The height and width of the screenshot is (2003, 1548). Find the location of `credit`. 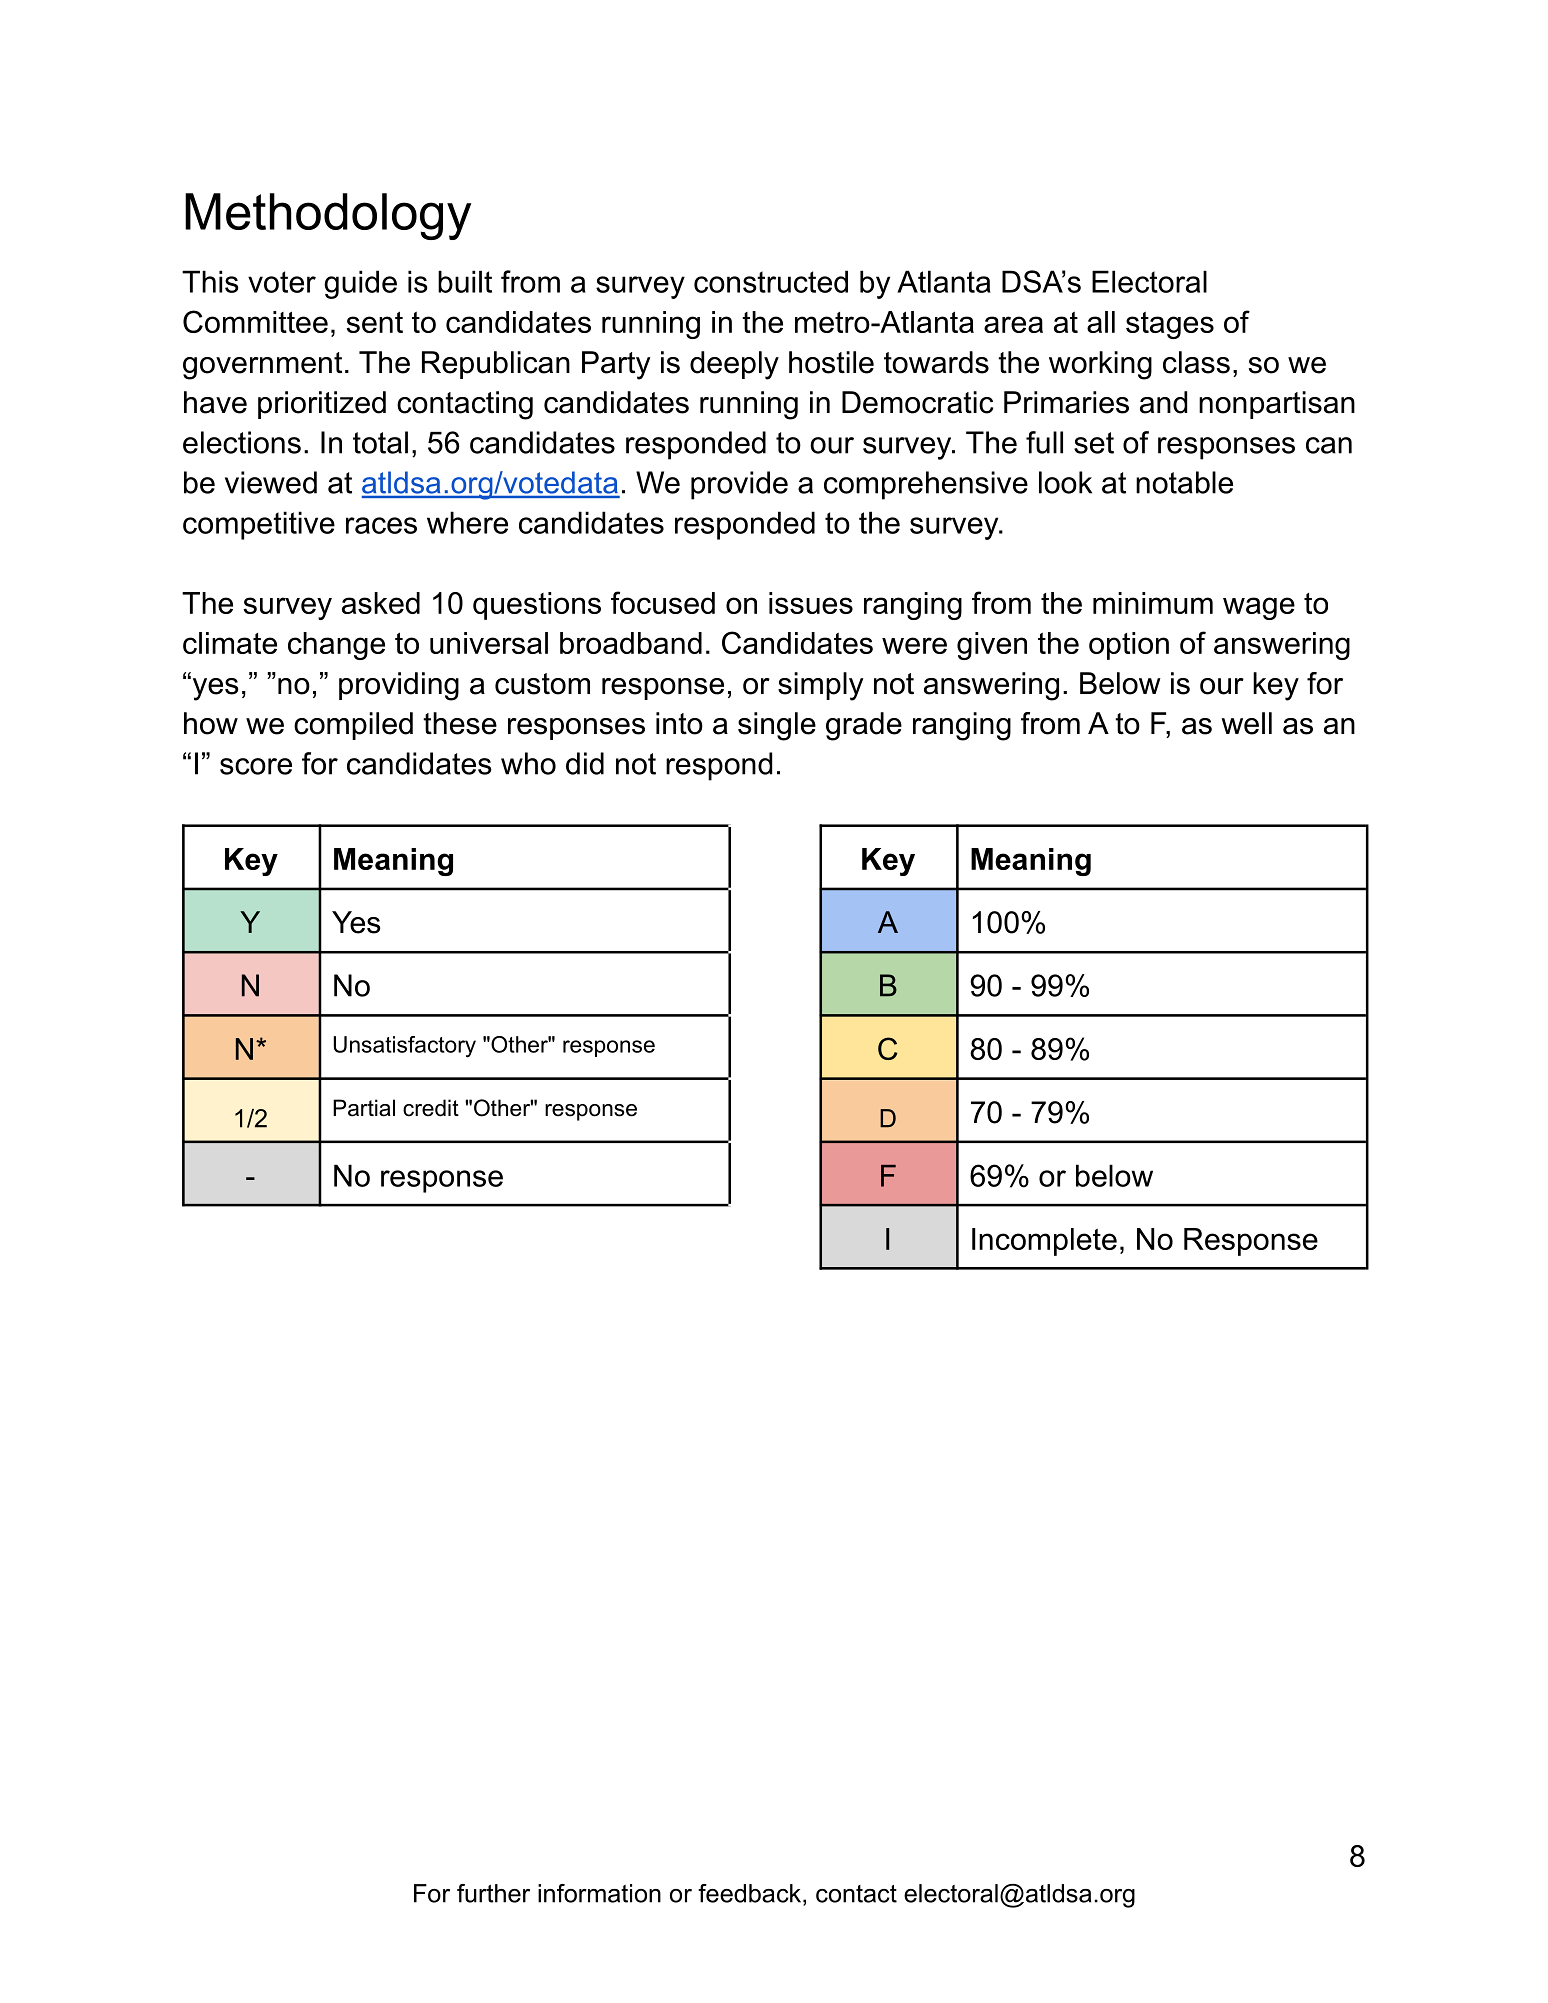

credit is located at coordinates (431, 1108).
